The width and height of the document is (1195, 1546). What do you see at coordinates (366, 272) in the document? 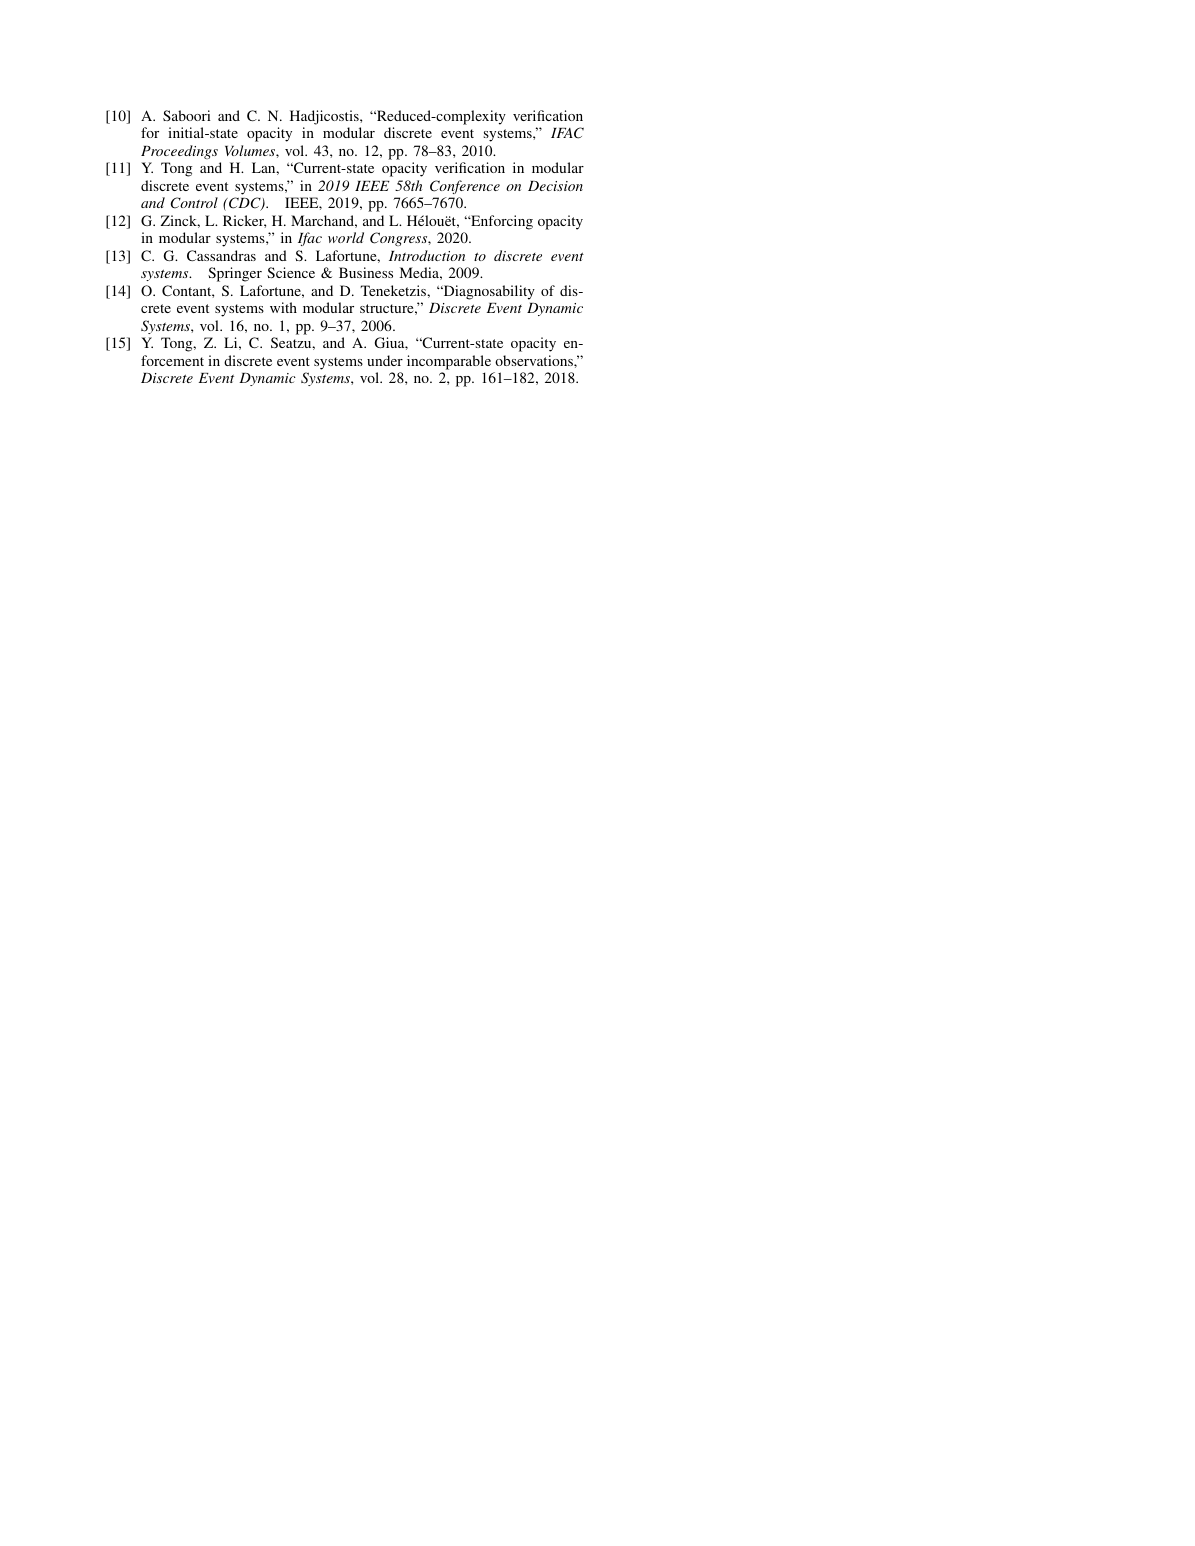
I see `Business` at bounding box center [366, 272].
